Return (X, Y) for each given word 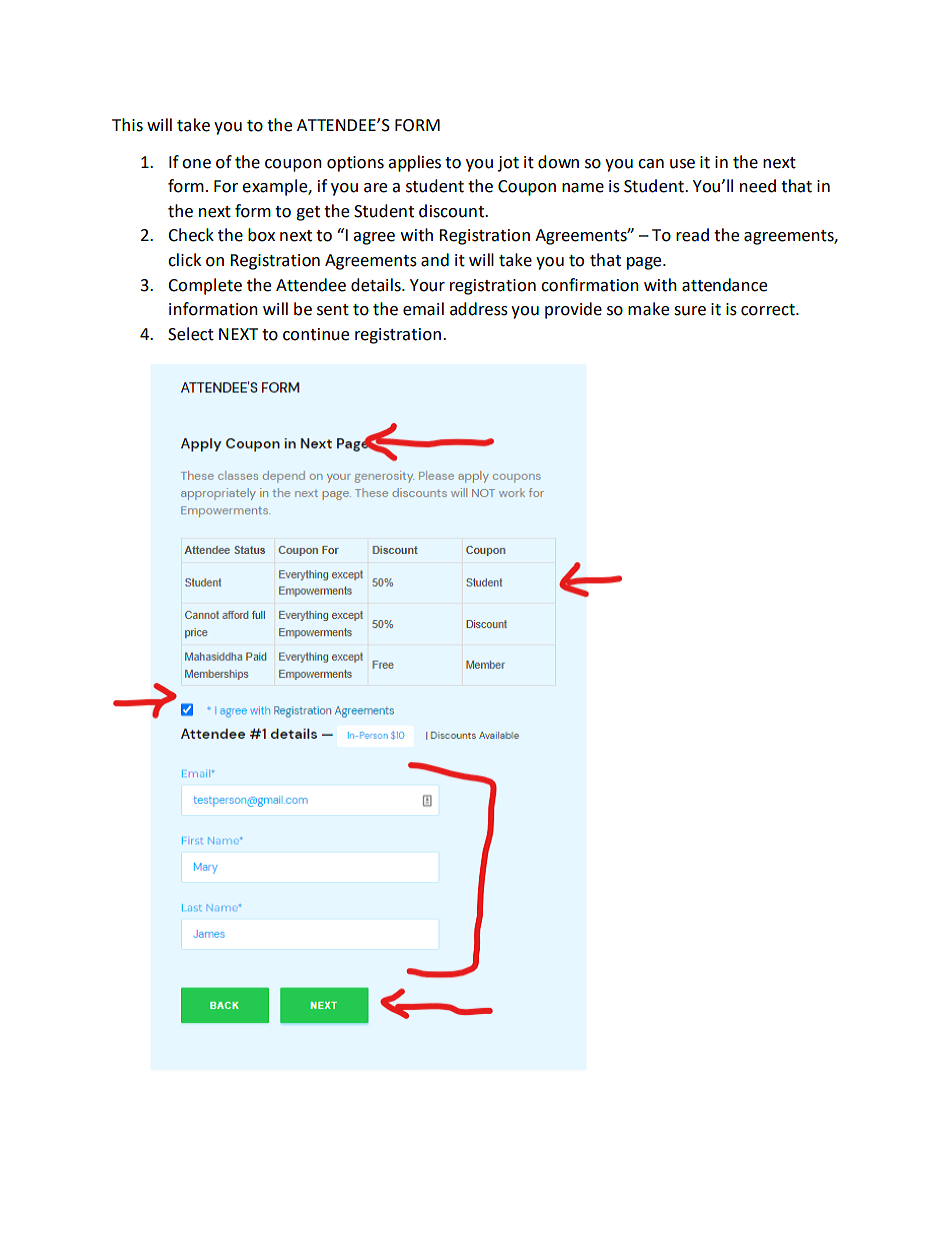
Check (191, 235)
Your (427, 285)
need (758, 186)
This (127, 125)
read (692, 235)
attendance (724, 285)
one (196, 164)
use (682, 164)
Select (191, 334)
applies (414, 163)
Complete (205, 286)
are (375, 188)
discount (453, 211)
